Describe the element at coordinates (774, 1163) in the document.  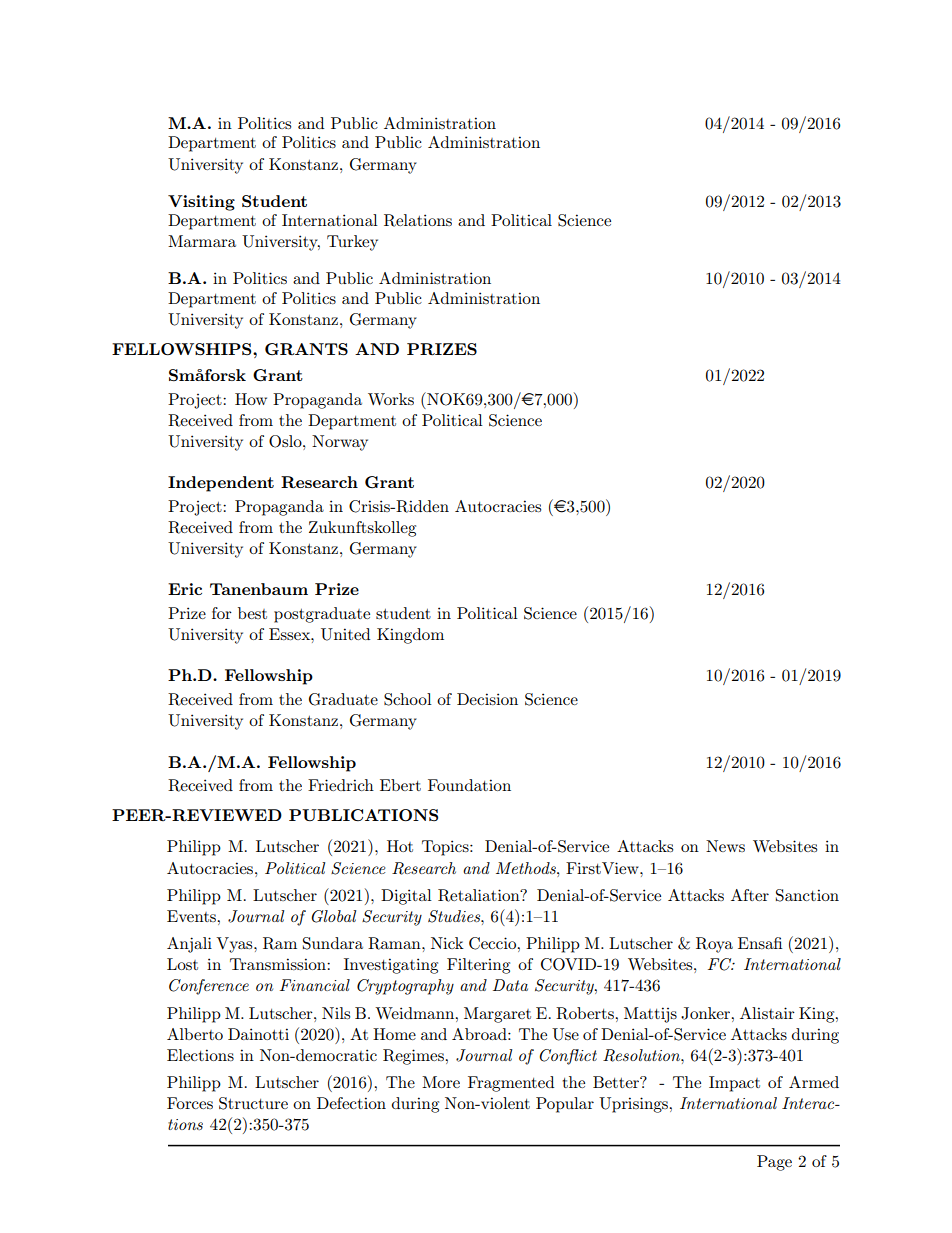
I see `Page` at that location.
